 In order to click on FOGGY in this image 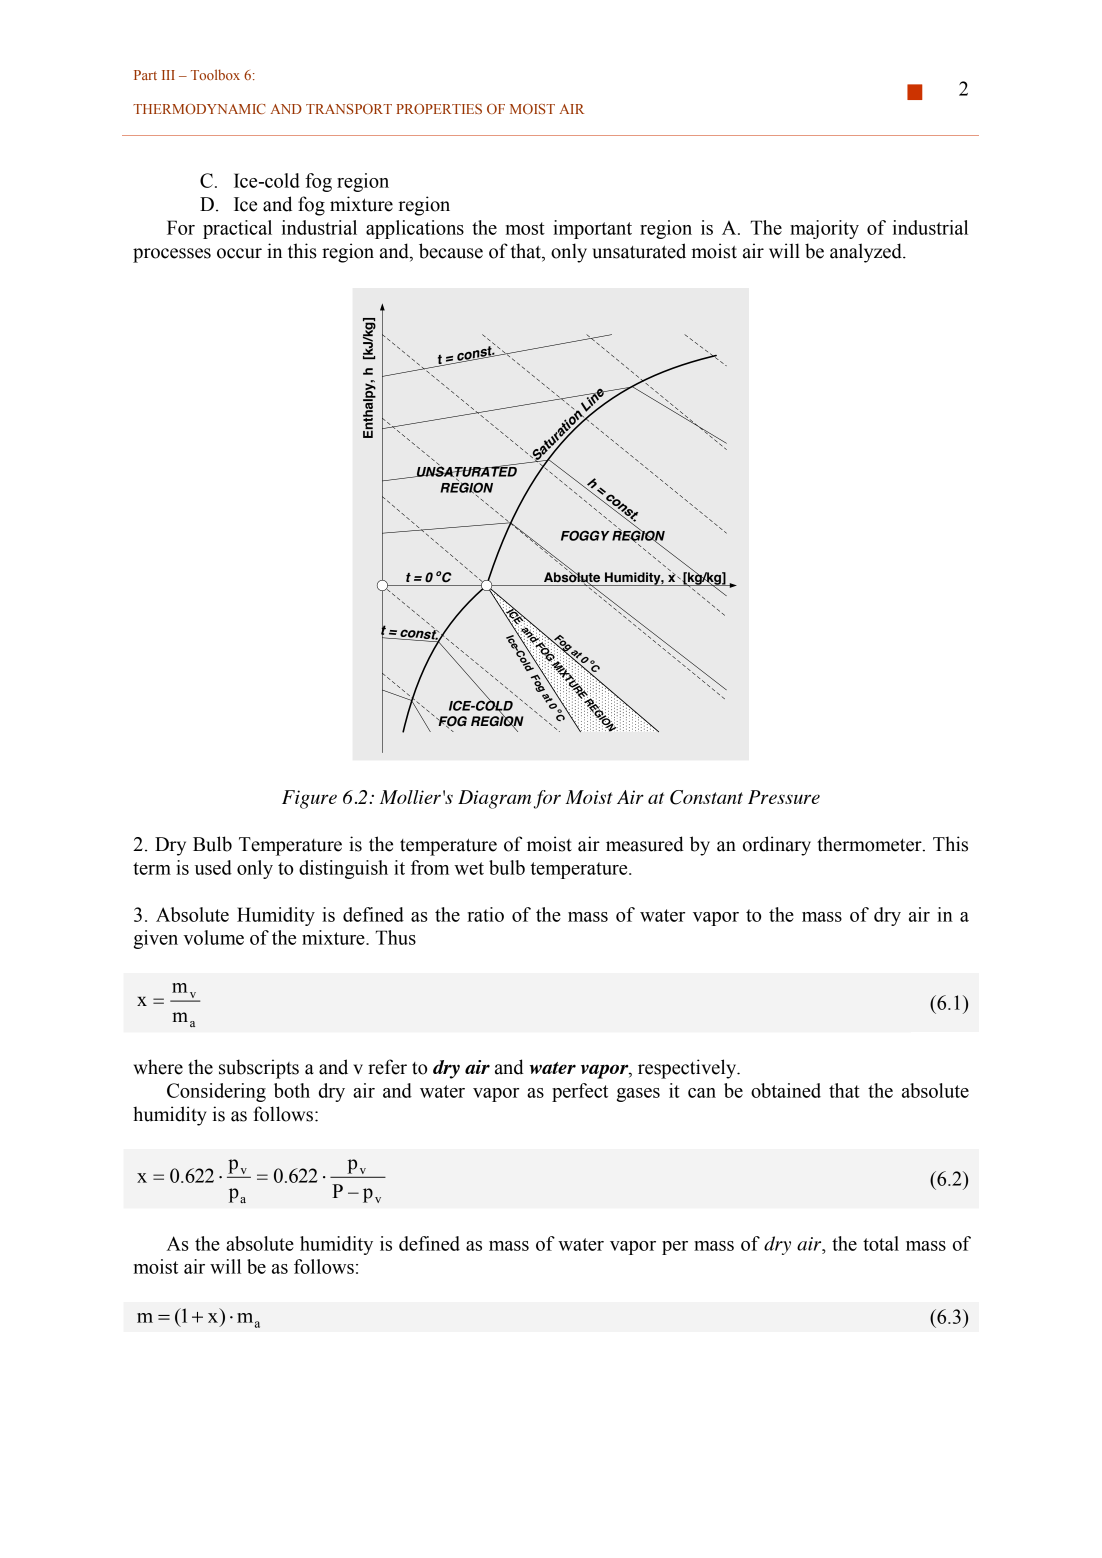, I will do `click(585, 535)`.
